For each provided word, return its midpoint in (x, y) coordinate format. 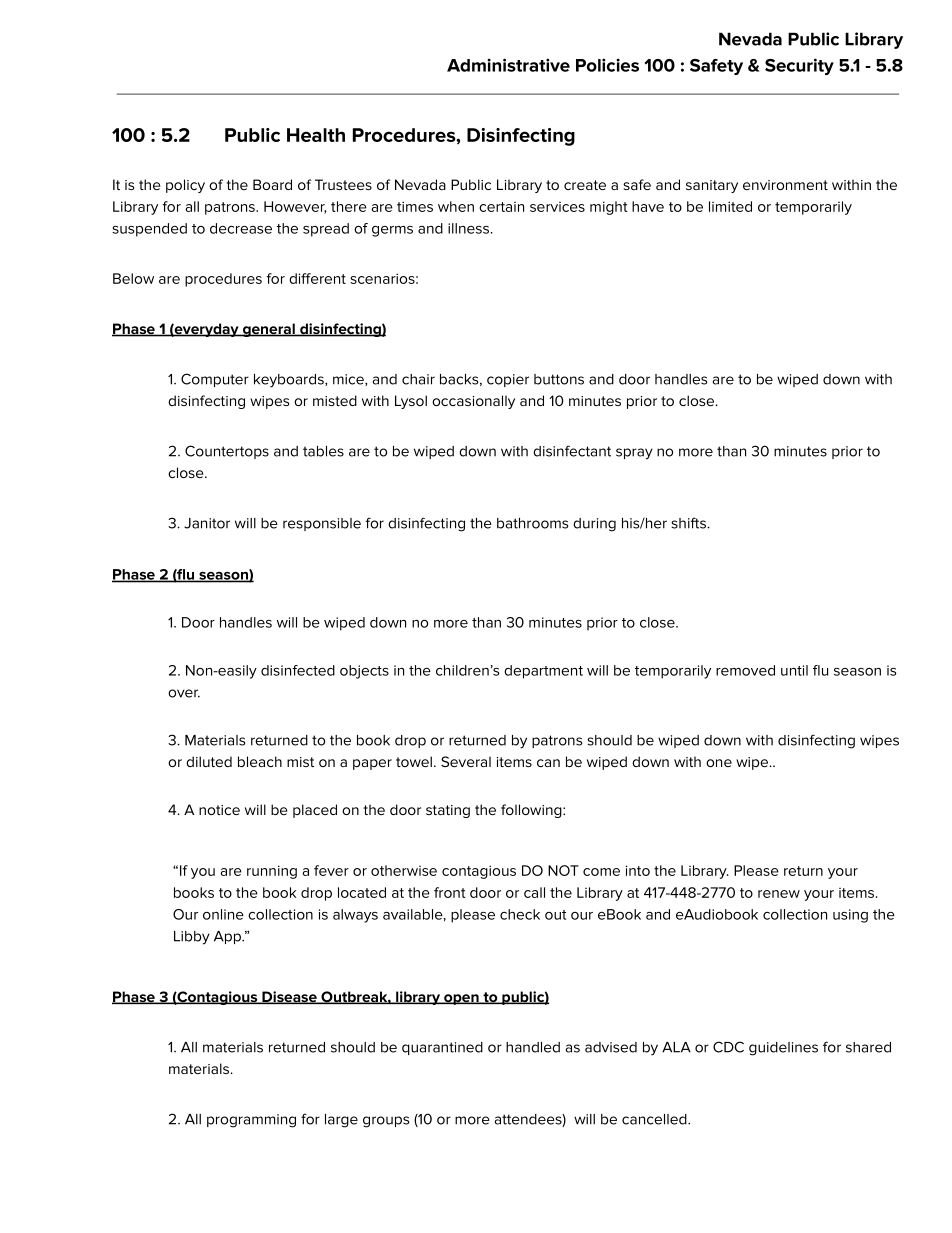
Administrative (508, 65)
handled (533, 1047)
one (719, 763)
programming (251, 1121)
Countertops (227, 452)
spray (634, 454)
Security (799, 66)
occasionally (473, 402)
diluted (209, 761)
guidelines (783, 1049)
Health (316, 135)
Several (466, 761)
